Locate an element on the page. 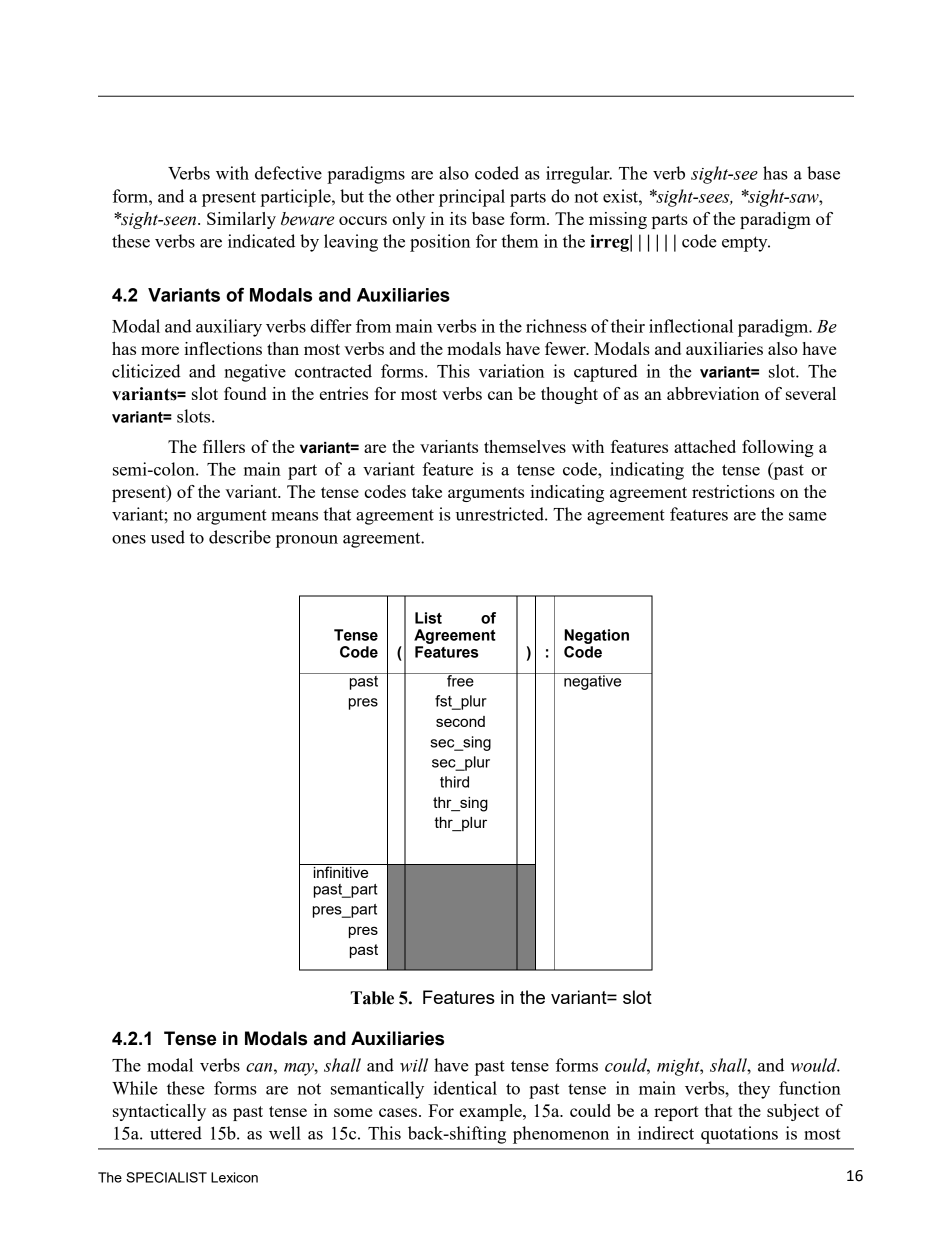 The image size is (952, 1233). describe is located at coordinates (240, 537).
